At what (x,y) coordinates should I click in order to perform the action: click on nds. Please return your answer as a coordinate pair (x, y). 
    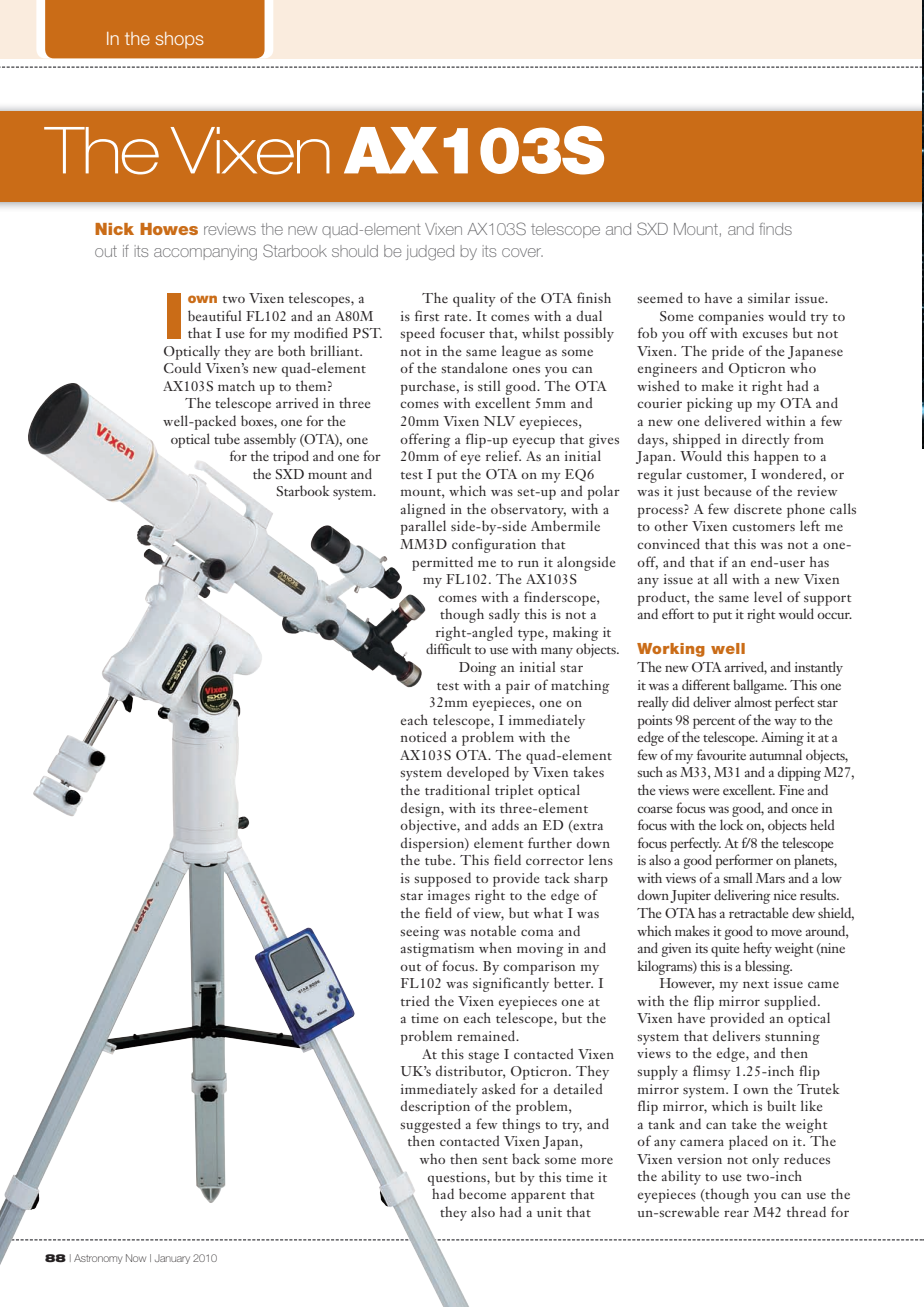
    Looking at the image, I should click on (779, 229).
